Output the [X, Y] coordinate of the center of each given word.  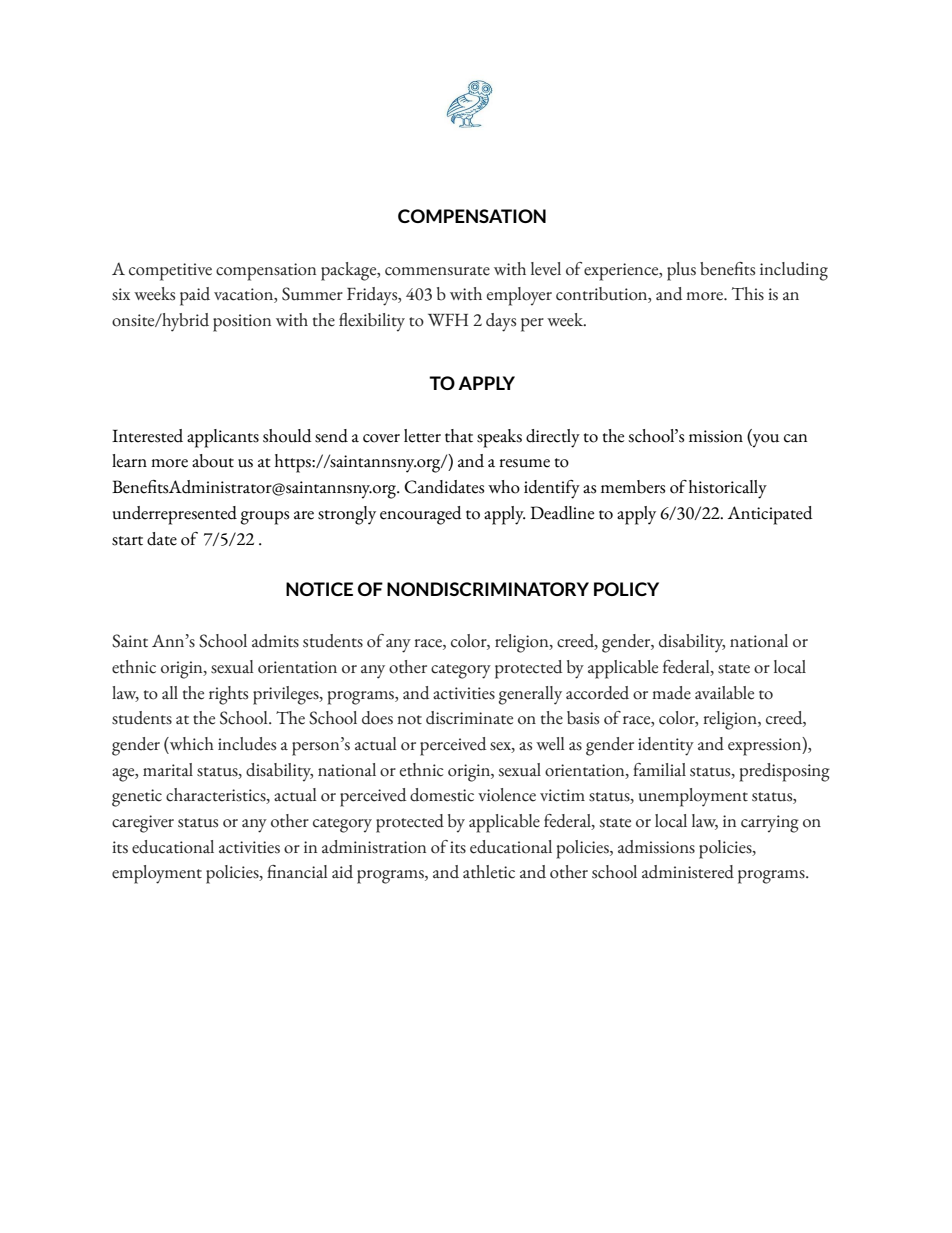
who [504, 487]
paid [195, 296]
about [213, 461]
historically [728, 489]
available [724, 693]
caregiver [143, 824]
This [748, 294]
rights [228, 695]
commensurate [437, 271]
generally [530, 695]
